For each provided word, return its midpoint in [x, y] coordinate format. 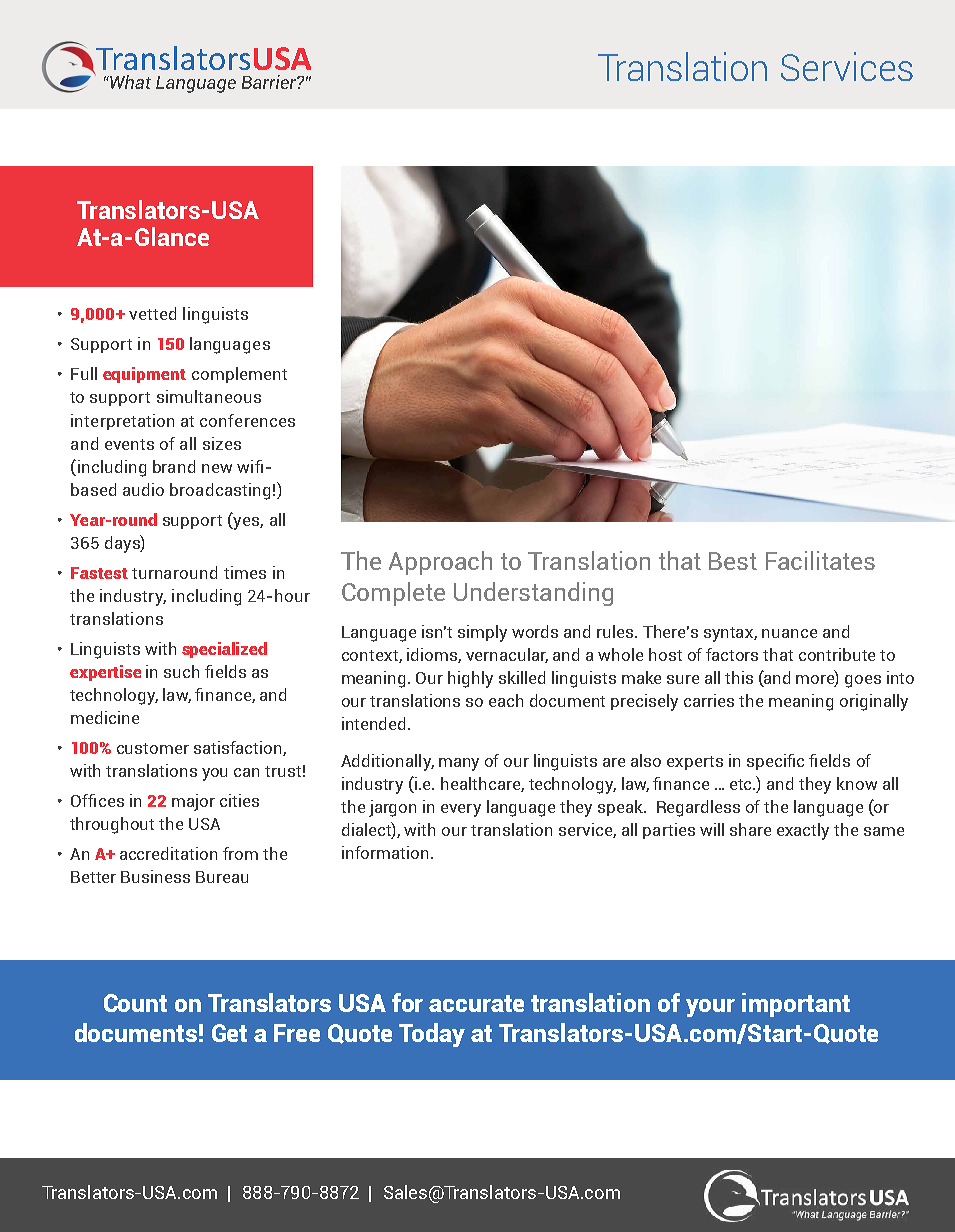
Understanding [533, 594]
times [245, 572]
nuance [789, 633]
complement [239, 375]
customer [153, 748]
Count [135, 1003]
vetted [152, 313]
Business [155, 876]
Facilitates [820, 560]
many [459, 764]
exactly [803, 831]
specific [775, 762]
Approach [440, 563]
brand [174, 466]
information [385, 852]
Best [733, 561]
